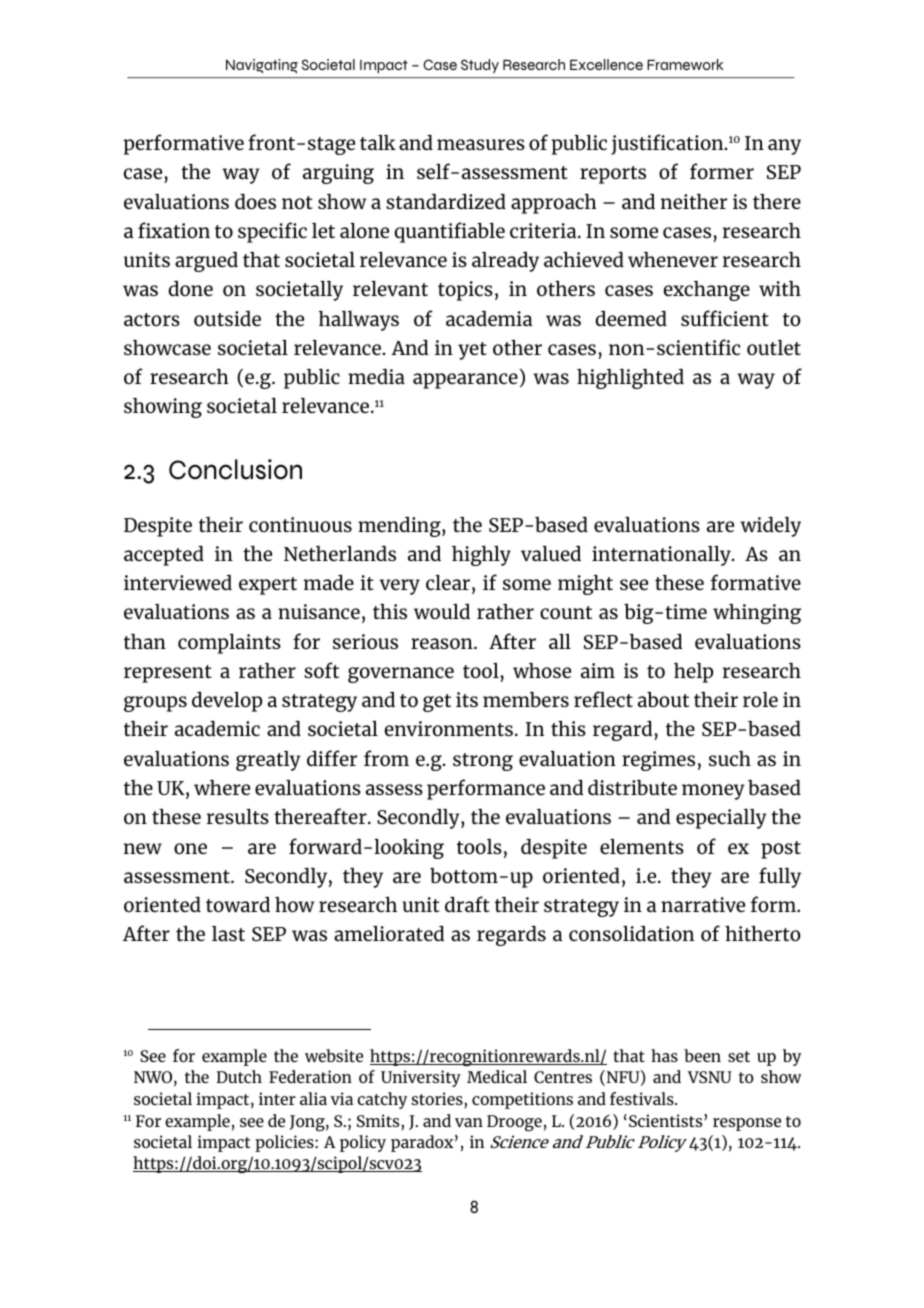 This page has height=1308, width=924. Describe the element at coordinates (262, 66) in the page. I see `Navigating` at that location.
